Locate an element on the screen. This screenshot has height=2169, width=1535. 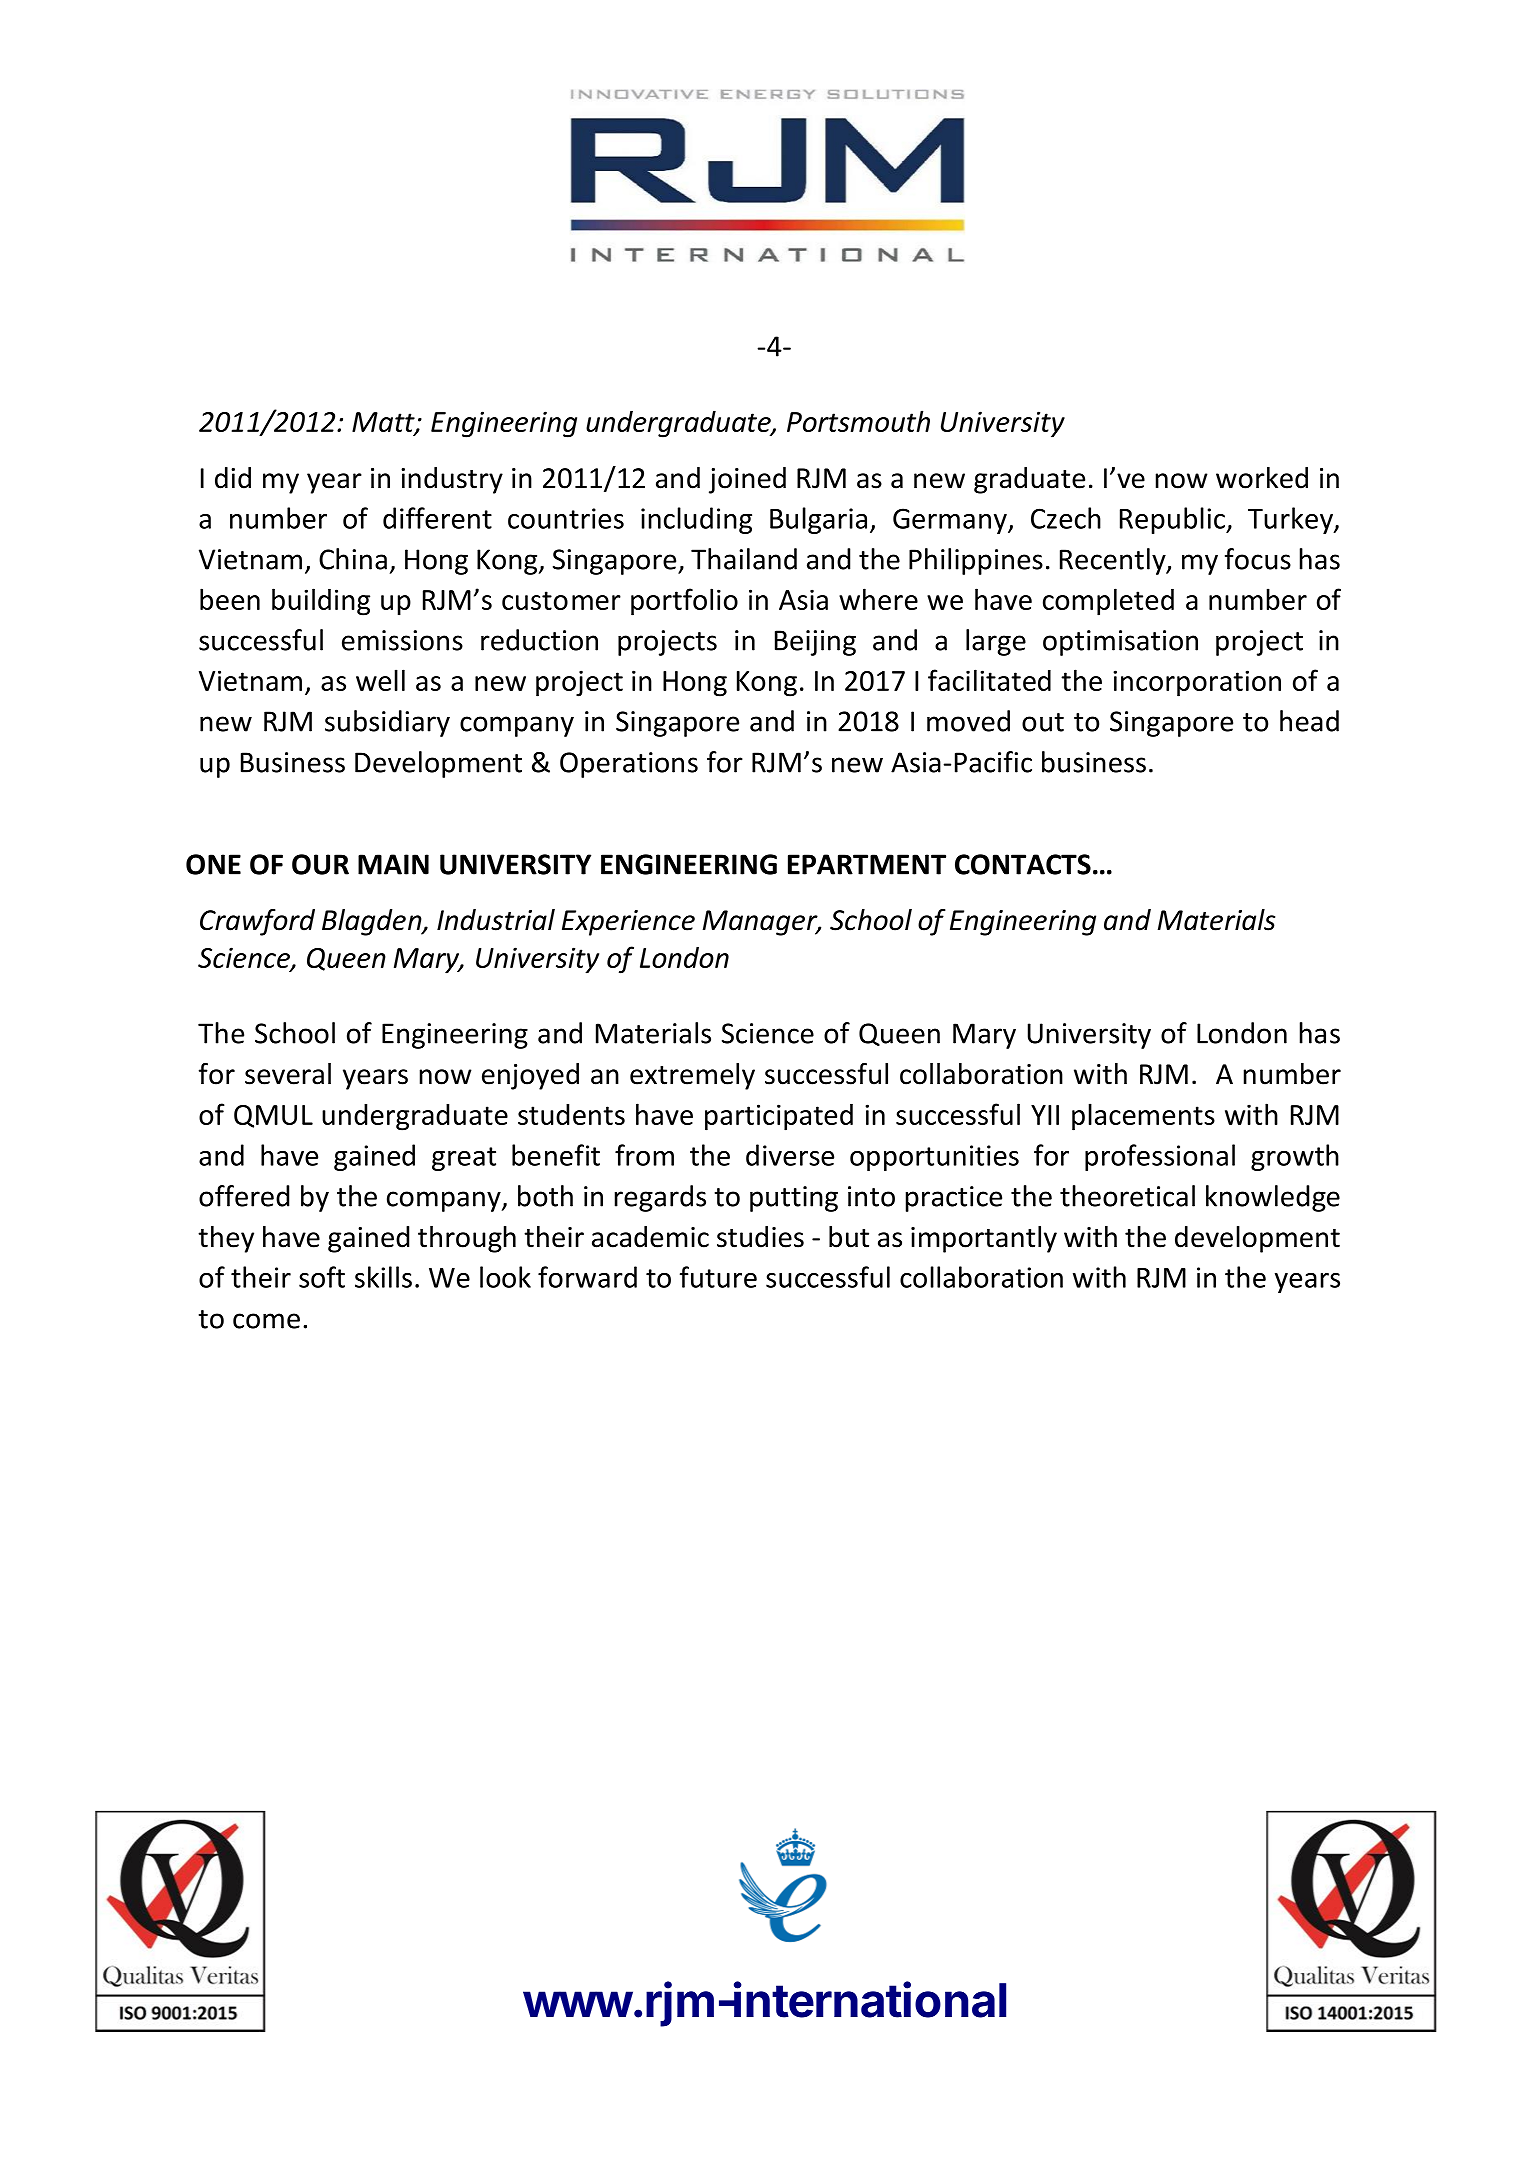
subsidiary is located at coordinates (387, 723).
